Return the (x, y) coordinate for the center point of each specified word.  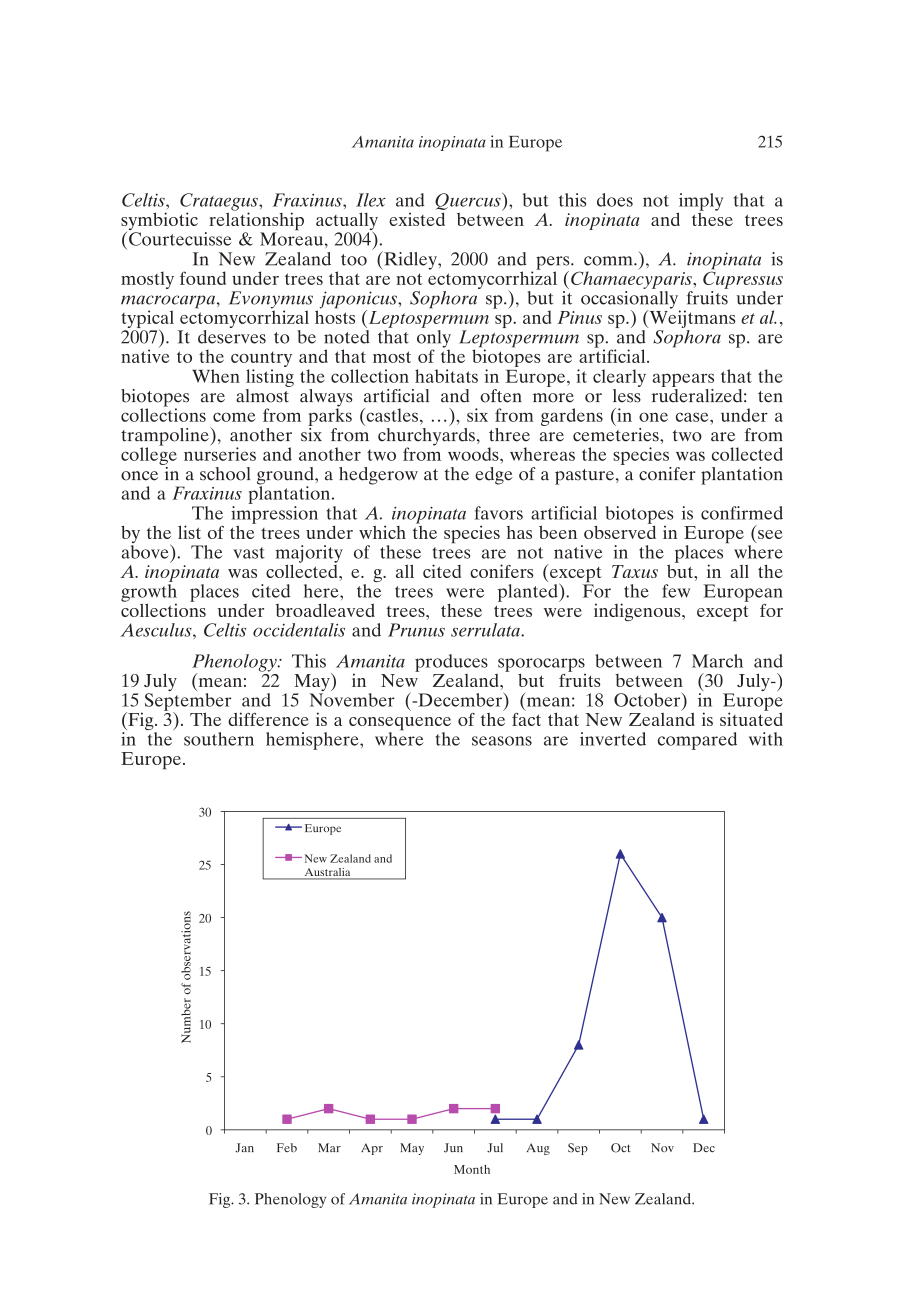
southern (219, 739)
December (460, 699)
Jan (244, 1148)
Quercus (469, 201)
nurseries (220, 453)
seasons (502, 741)
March (717, 661)
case (693, 417)
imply (700, 203)
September (188, 703)
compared (697, 741)
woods (474, 454)
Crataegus (220, 203)
